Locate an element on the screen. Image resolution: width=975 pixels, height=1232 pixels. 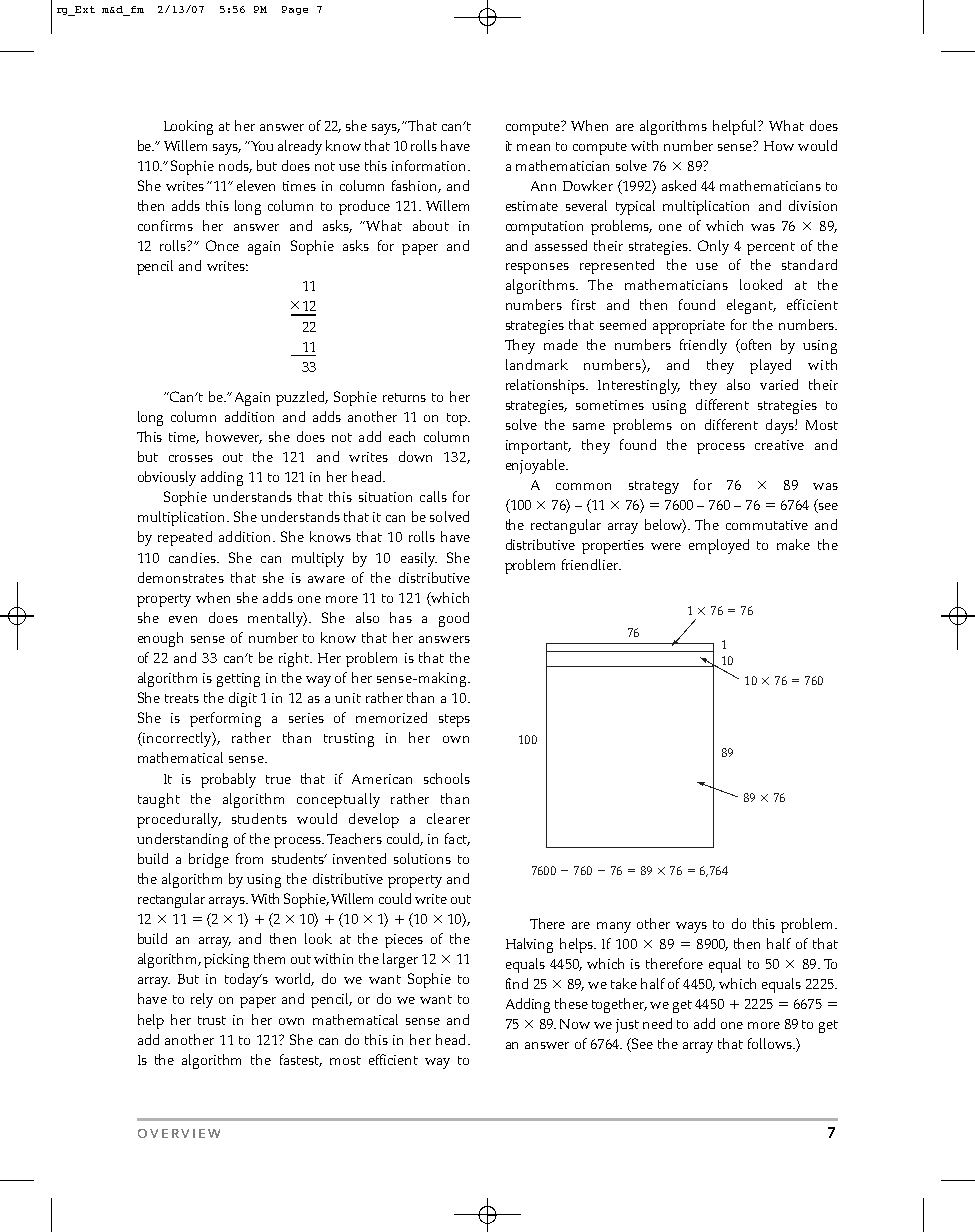
find is located at coordinates (517, 983).
